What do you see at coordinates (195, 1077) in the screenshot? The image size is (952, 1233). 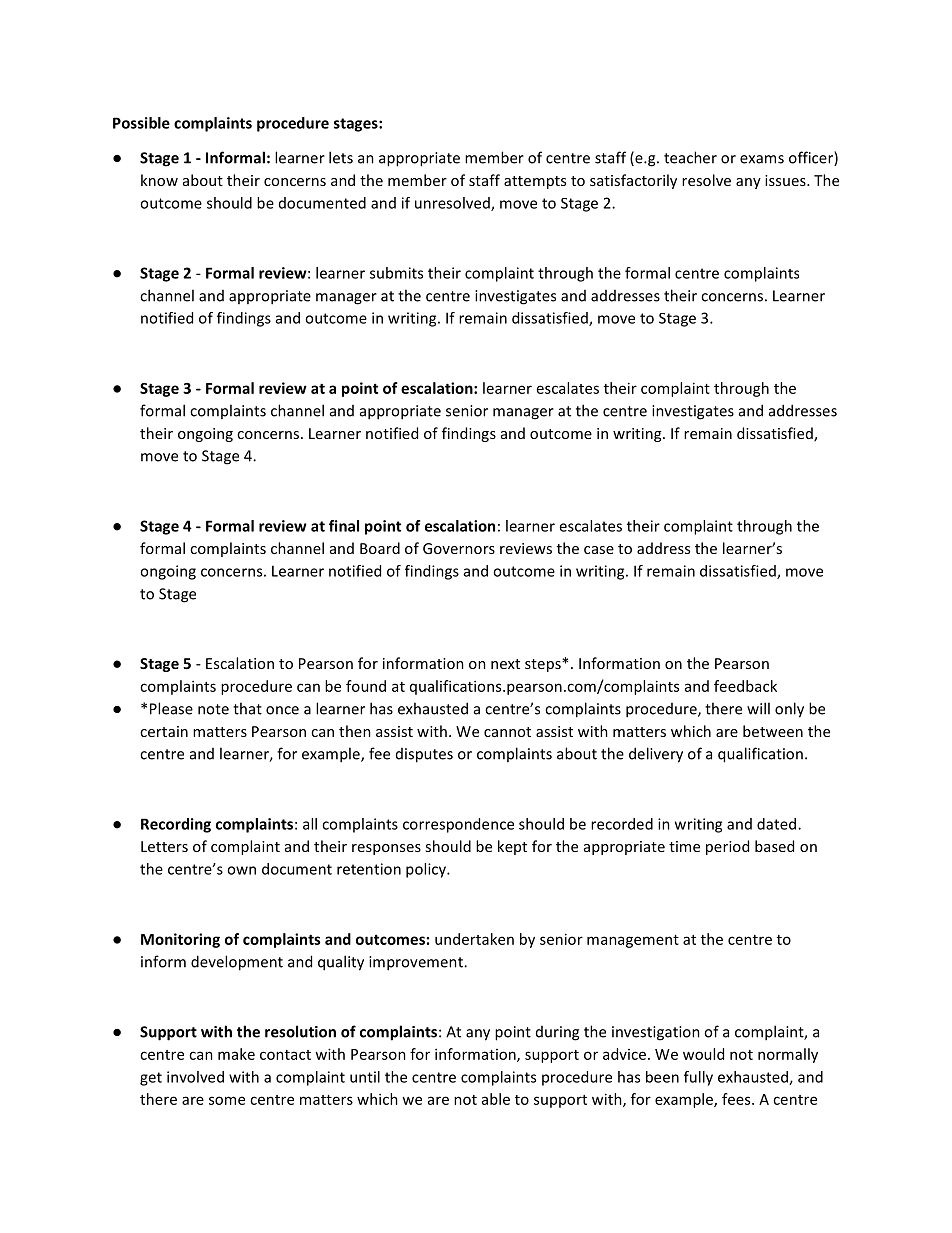 I see `involved` at bounding box center [195, 1077].
